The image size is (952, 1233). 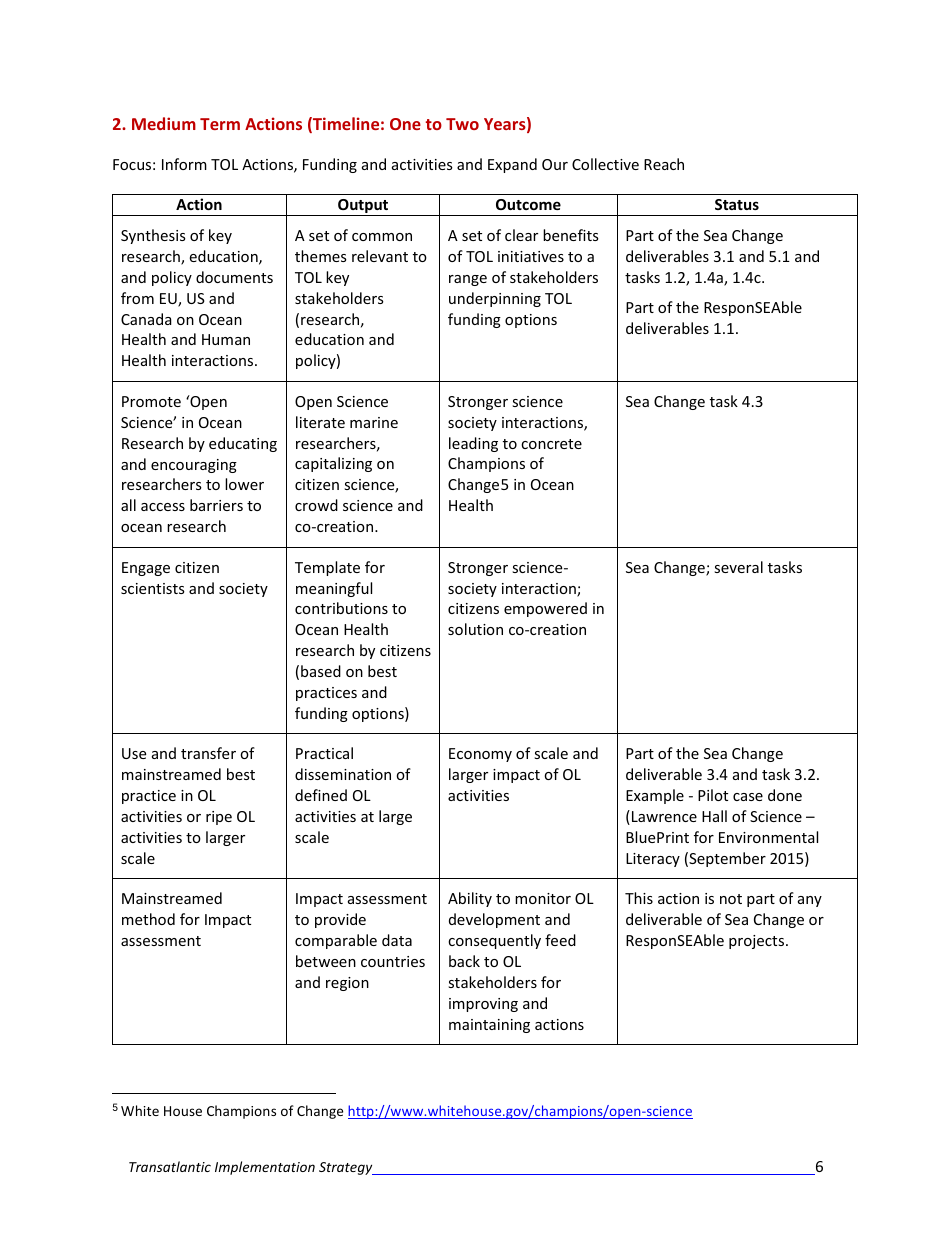 What do you see at coordinates (494, 941) in the screenshot?
I see `consequently` at bounding box center [494, 941].
